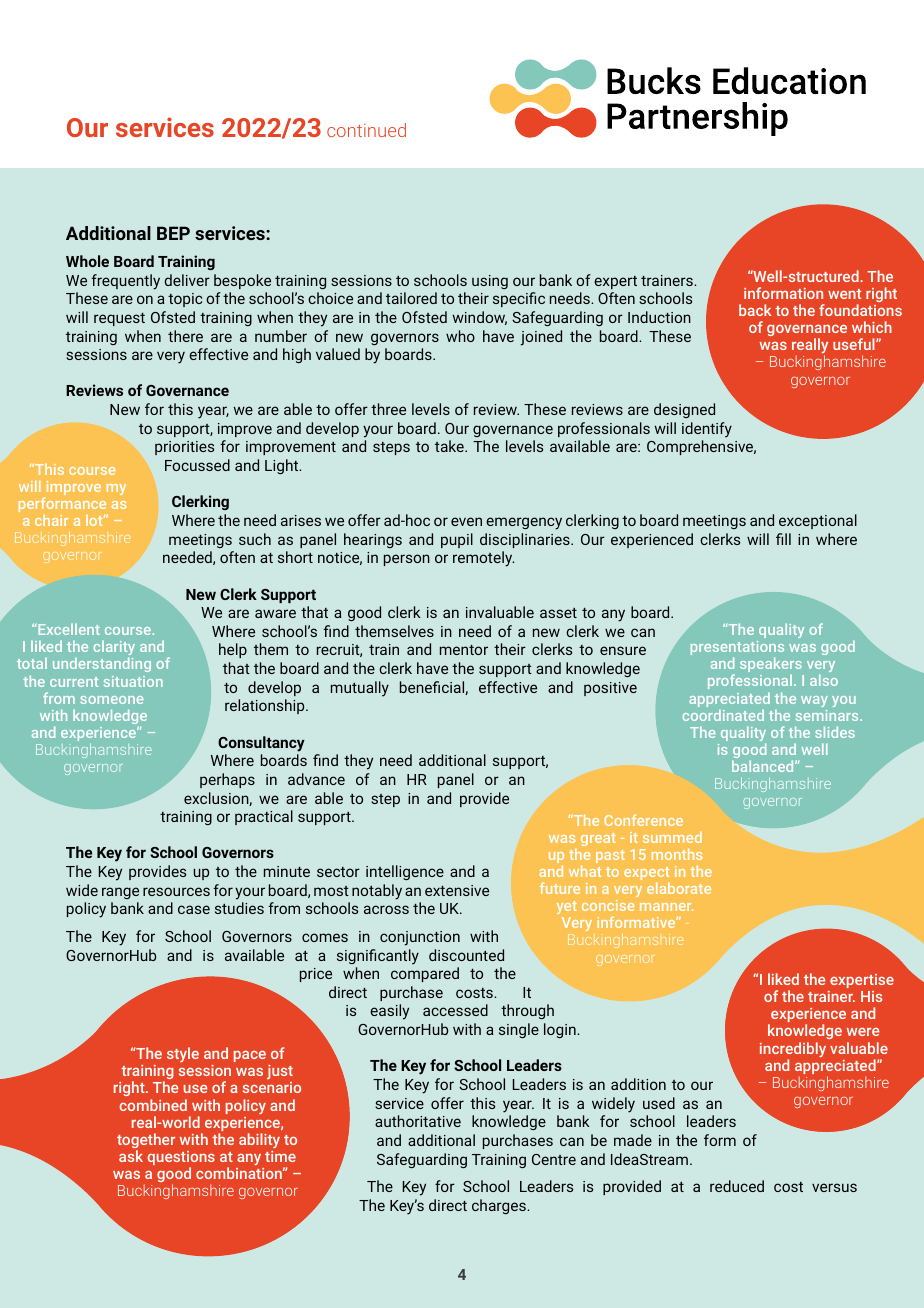 The height and width of the screenshot is (1308, 924). I want to click on conjunction, so click(420, 938).
